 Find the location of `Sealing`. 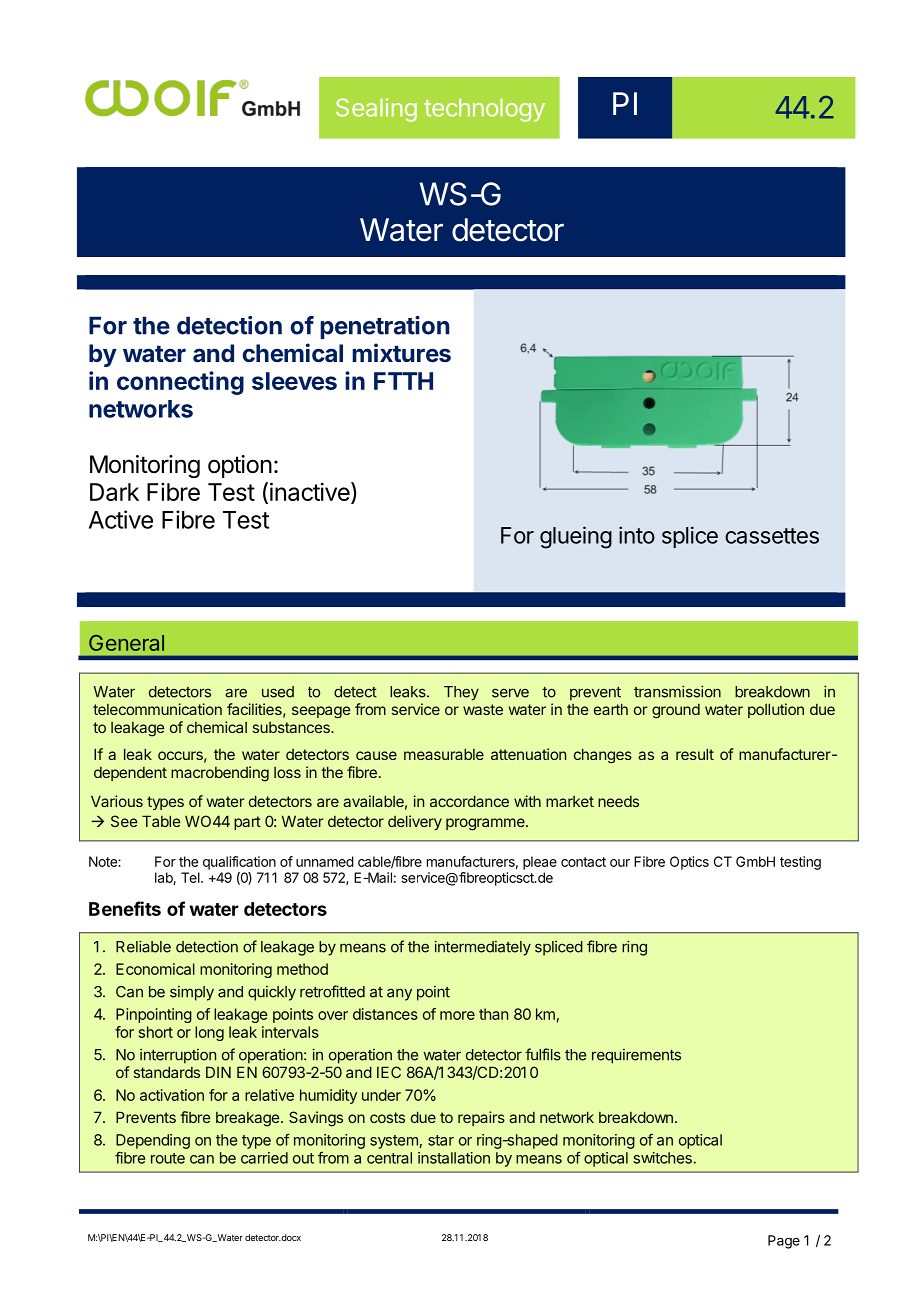

Sealing is located at coordinates (376, 110).
